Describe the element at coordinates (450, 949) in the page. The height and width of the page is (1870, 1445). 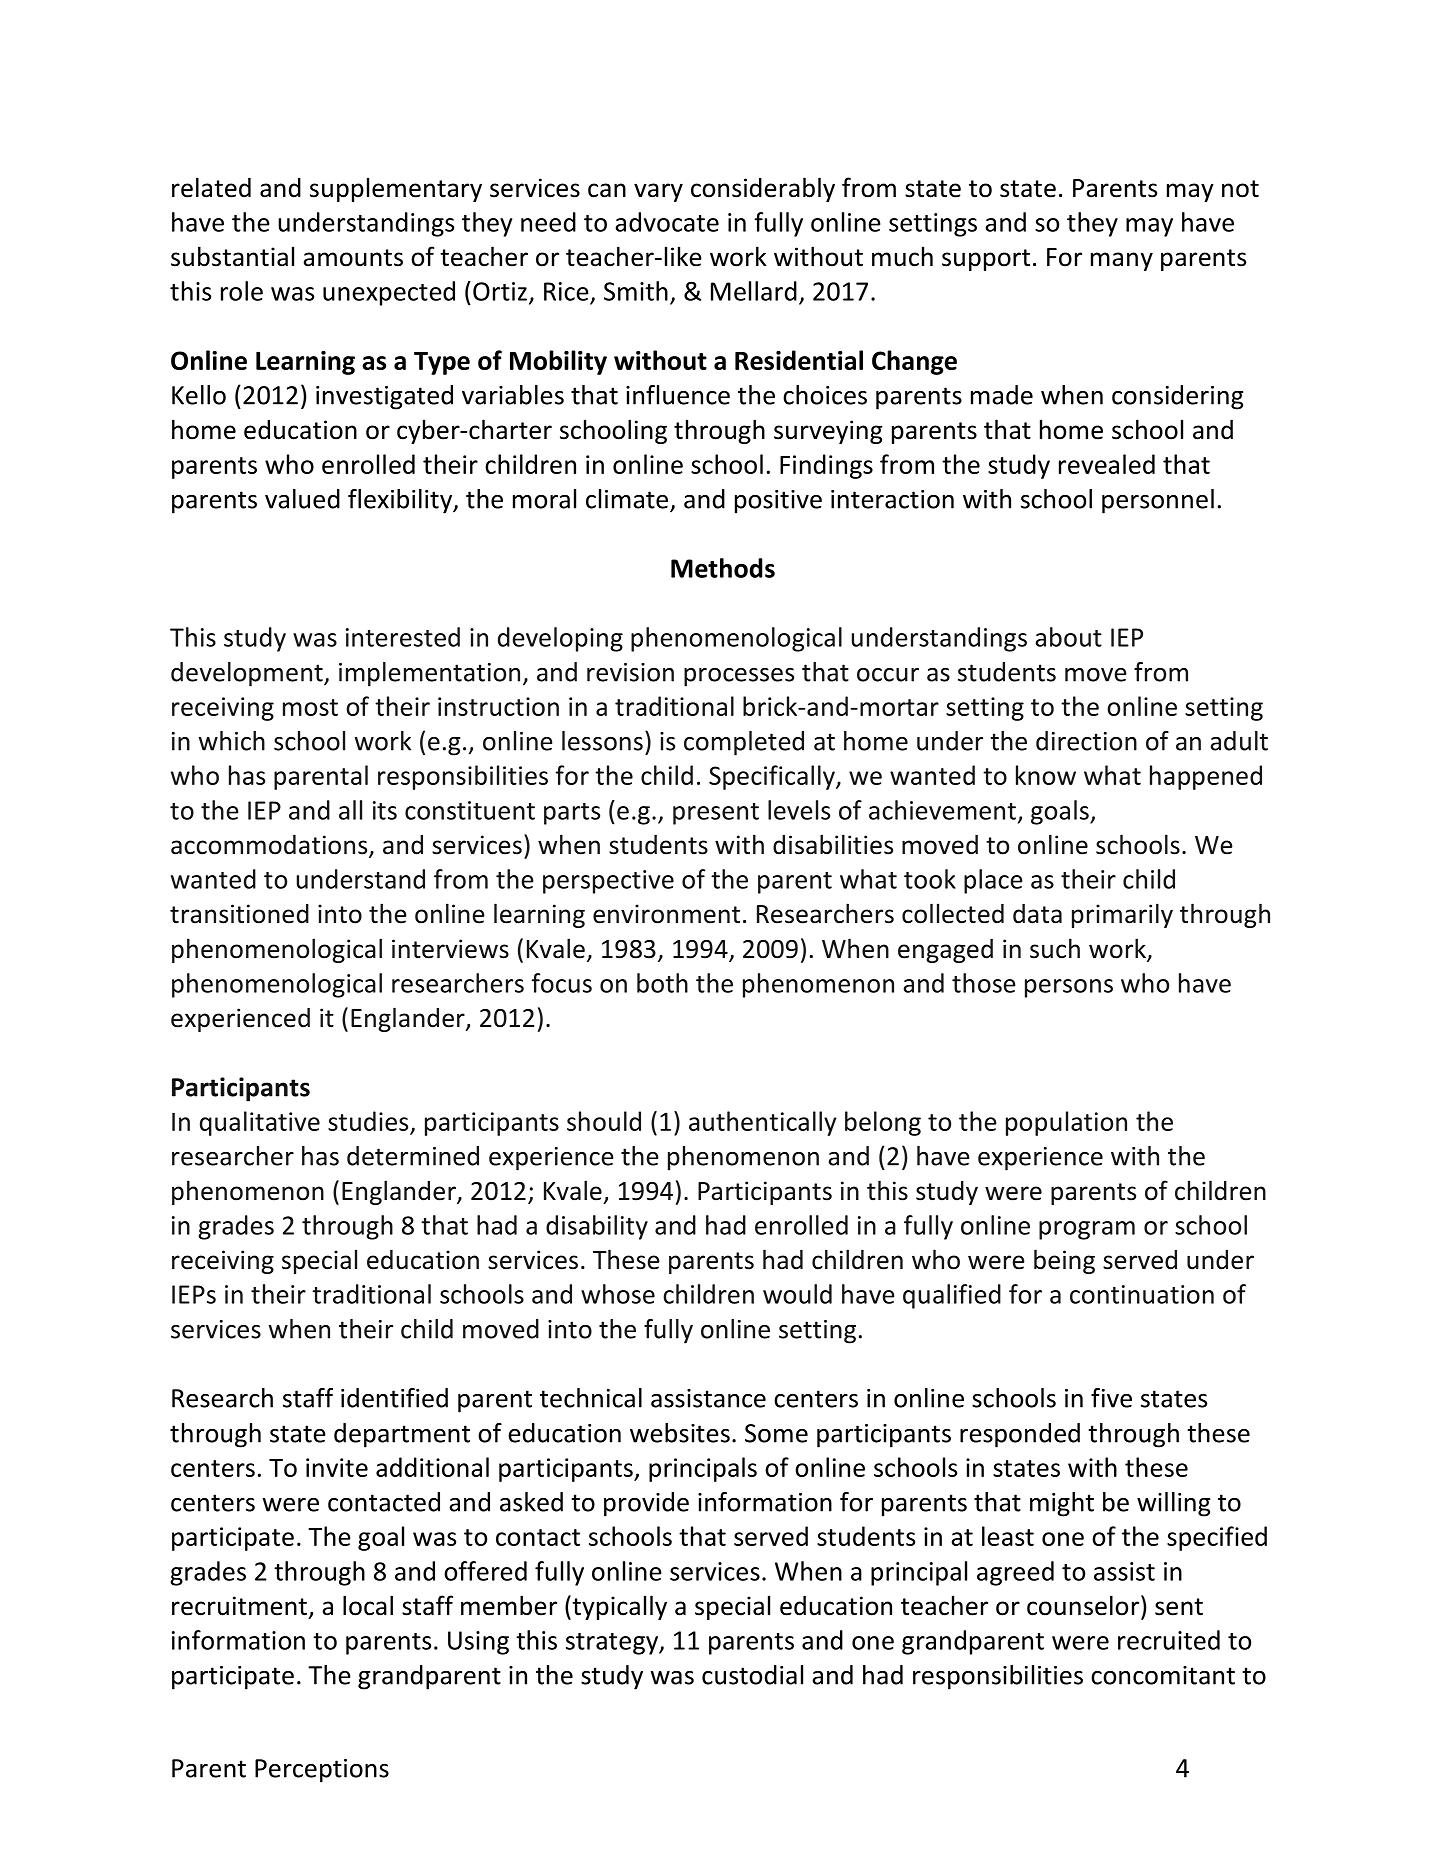
I see `interviews` at that location.
